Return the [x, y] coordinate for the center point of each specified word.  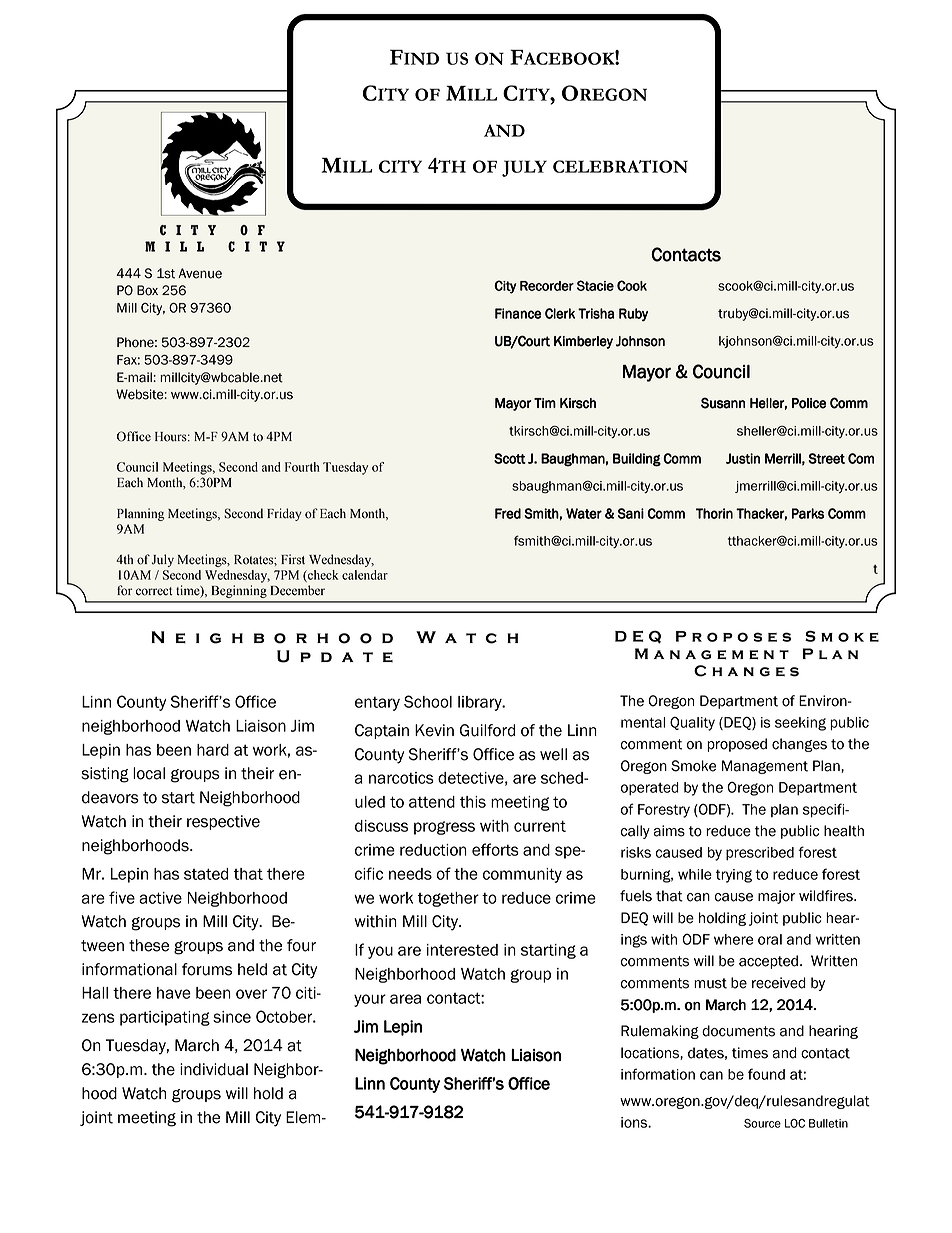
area [405, 999]
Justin [743, 458]
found [766, 1074]
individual [214, 1069]
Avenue [200, 273]
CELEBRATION [620, 166]
